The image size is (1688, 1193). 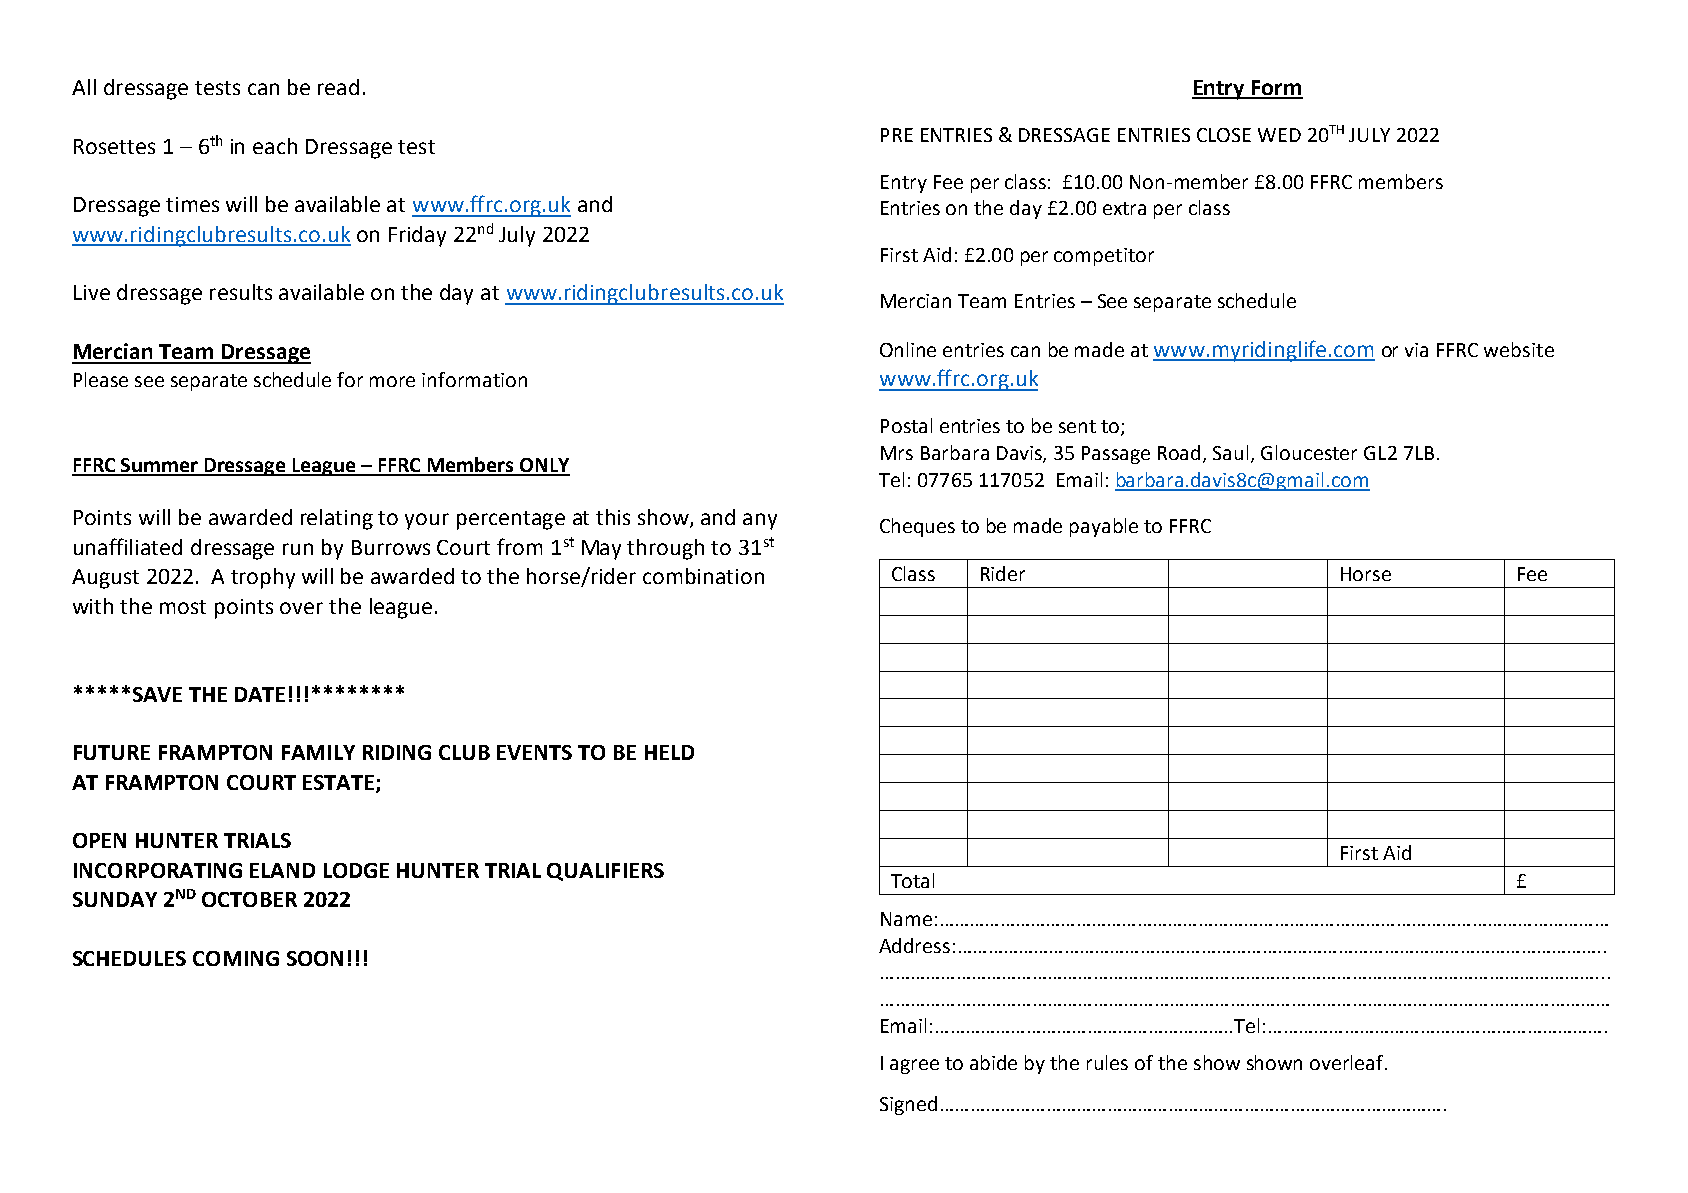 What do you see at coordinates (912, 880) in the image?
I see `Total` at bounding box center [912, 880].
